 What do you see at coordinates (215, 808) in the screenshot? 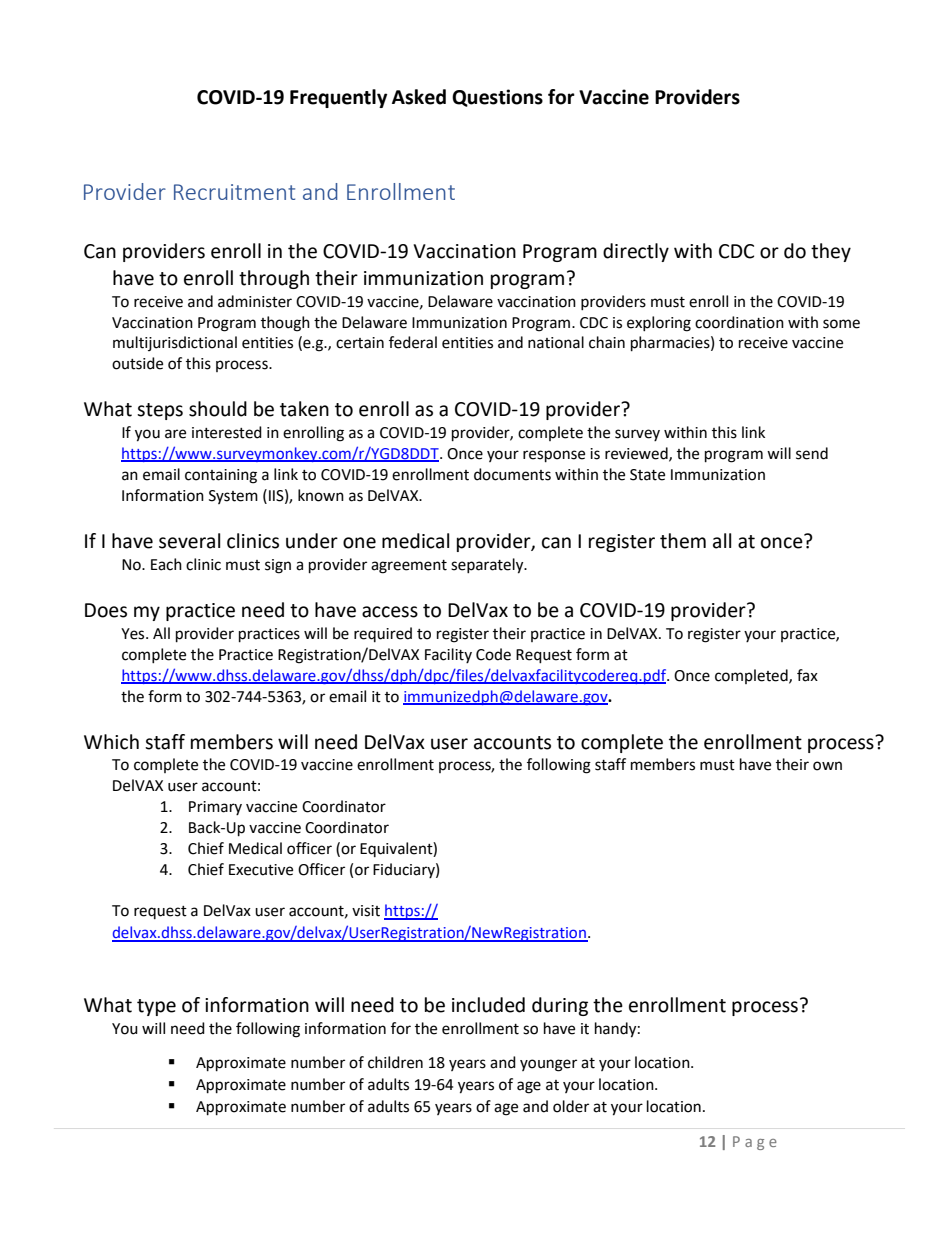
I see `Primary` at bounding box center [215, 808].
